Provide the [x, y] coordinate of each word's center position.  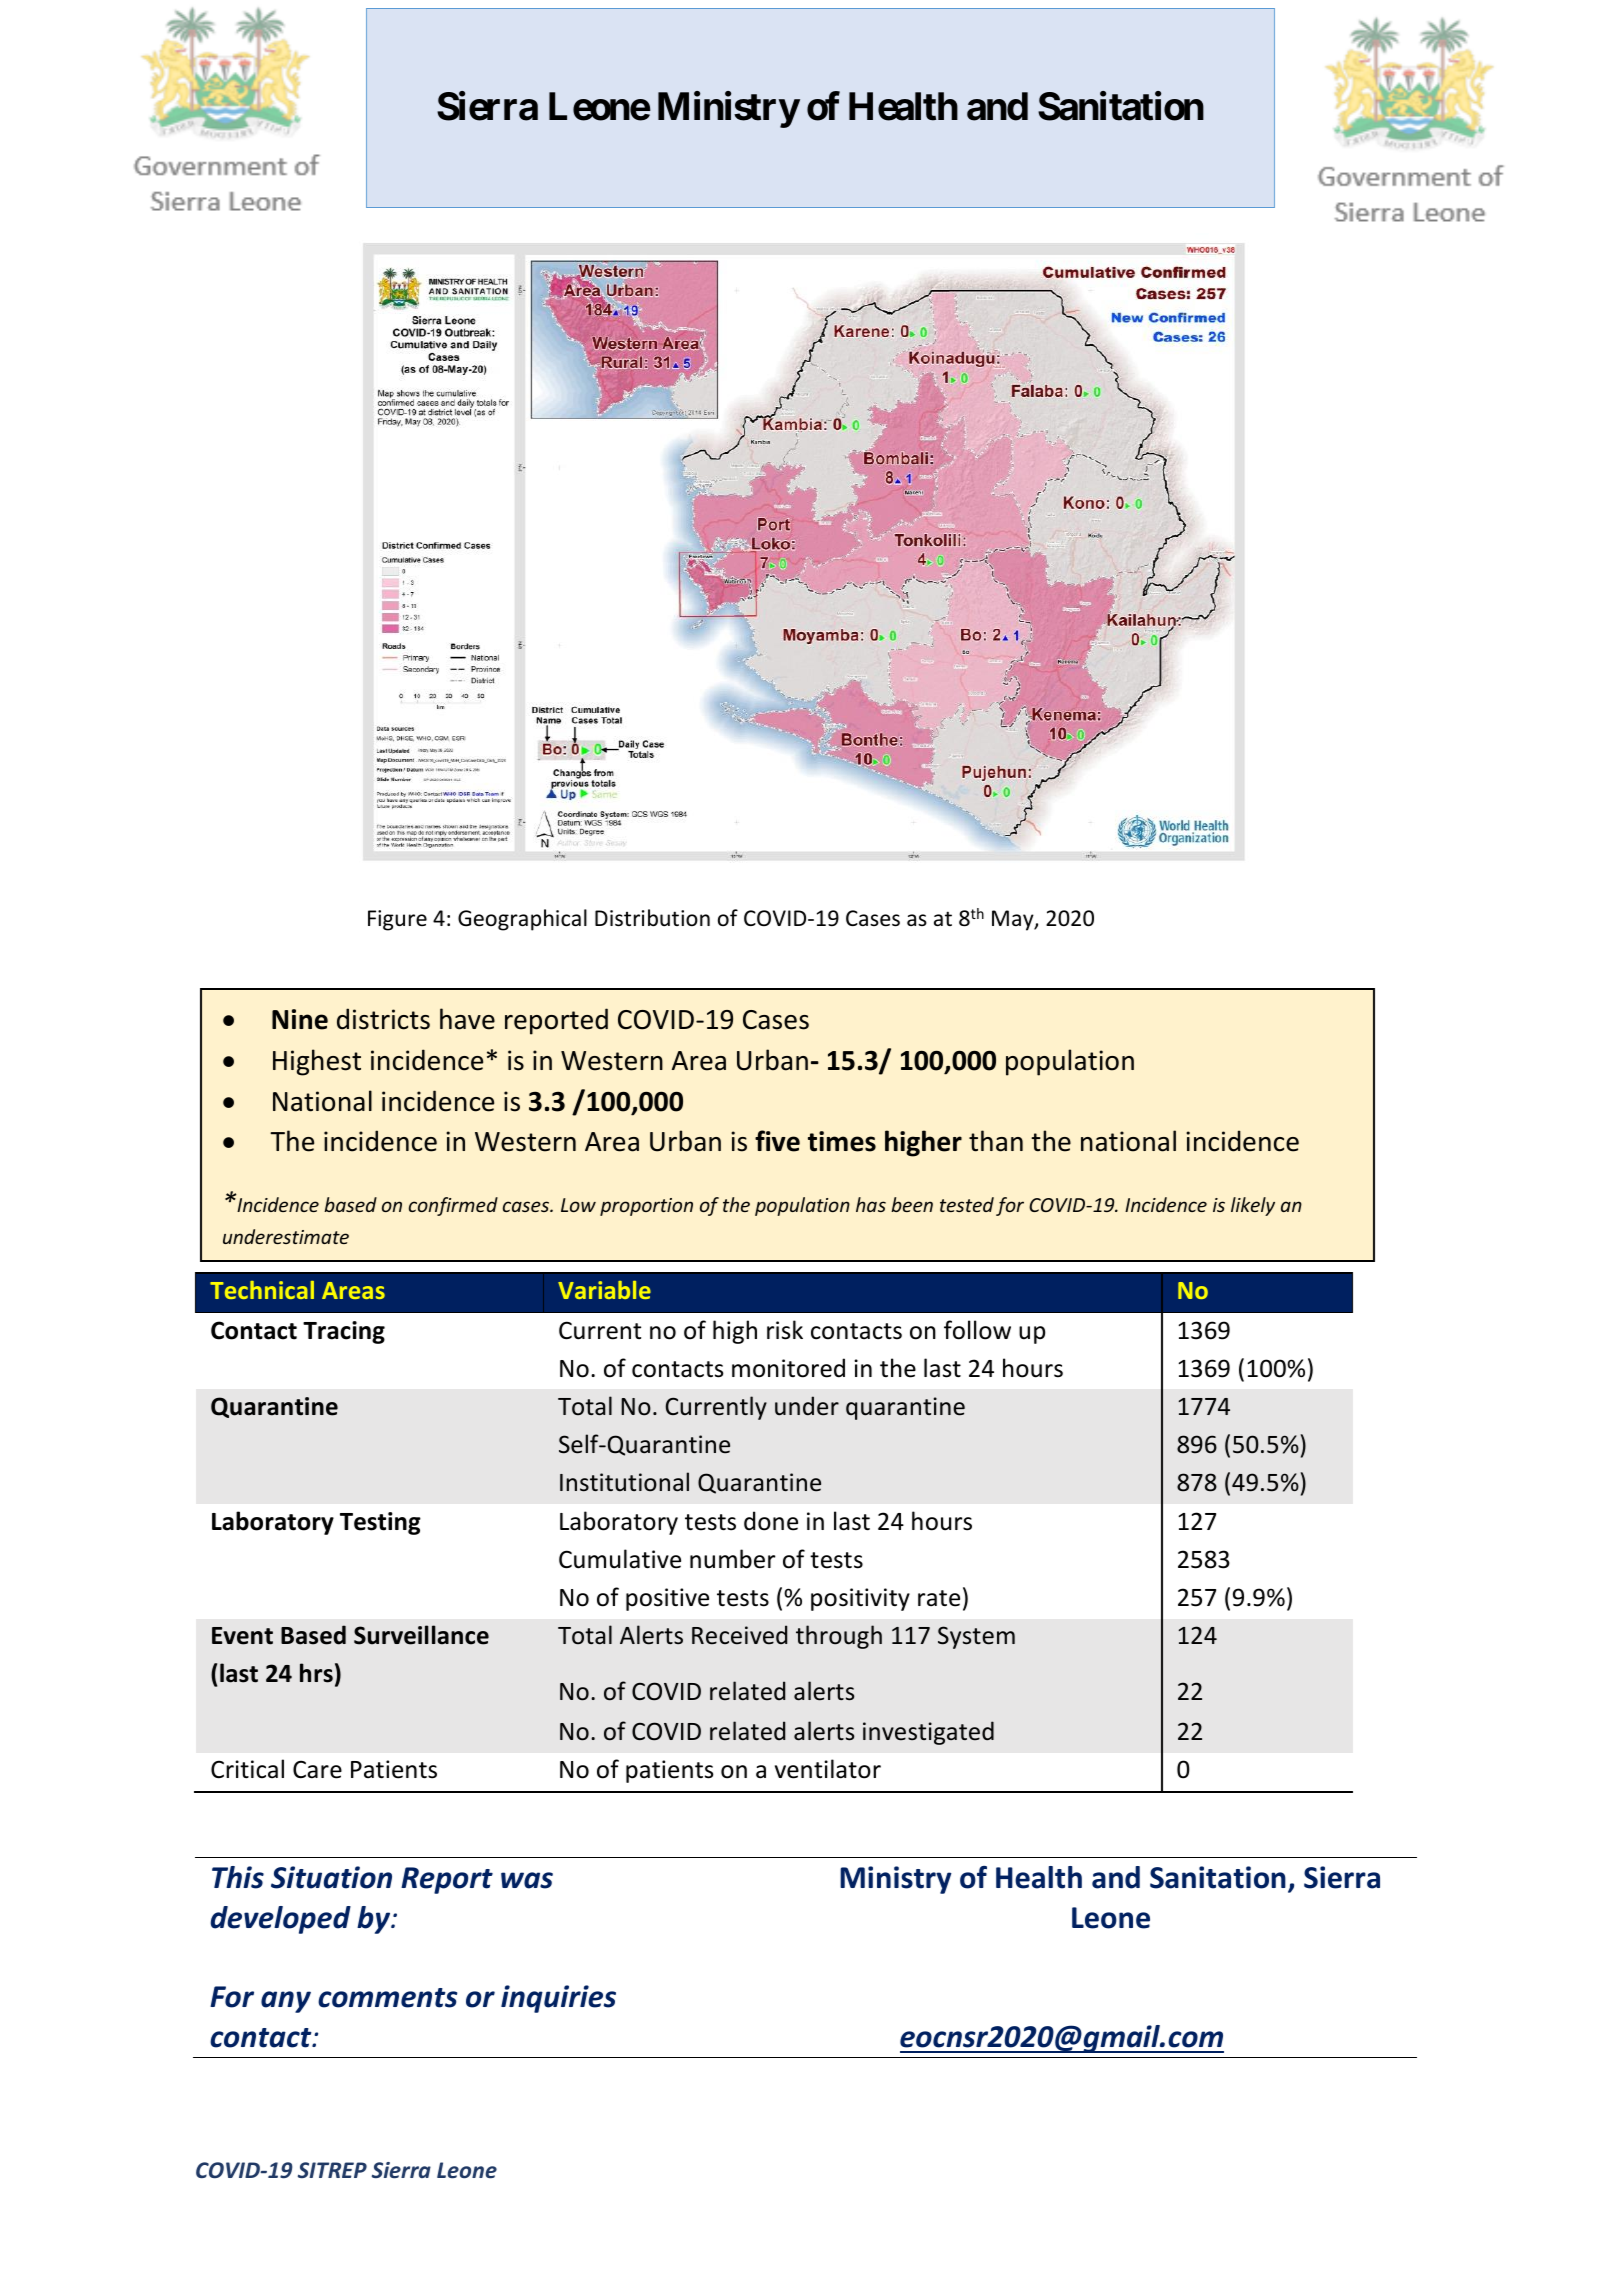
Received [739, 1635]
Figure [397, 920]
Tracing [344, 1332]
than [996, 1141]
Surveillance [421, 1635]
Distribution [652, 918]
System [976, 1637]
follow [977, 1330]
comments [387, 1998]
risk [785, 1330]
